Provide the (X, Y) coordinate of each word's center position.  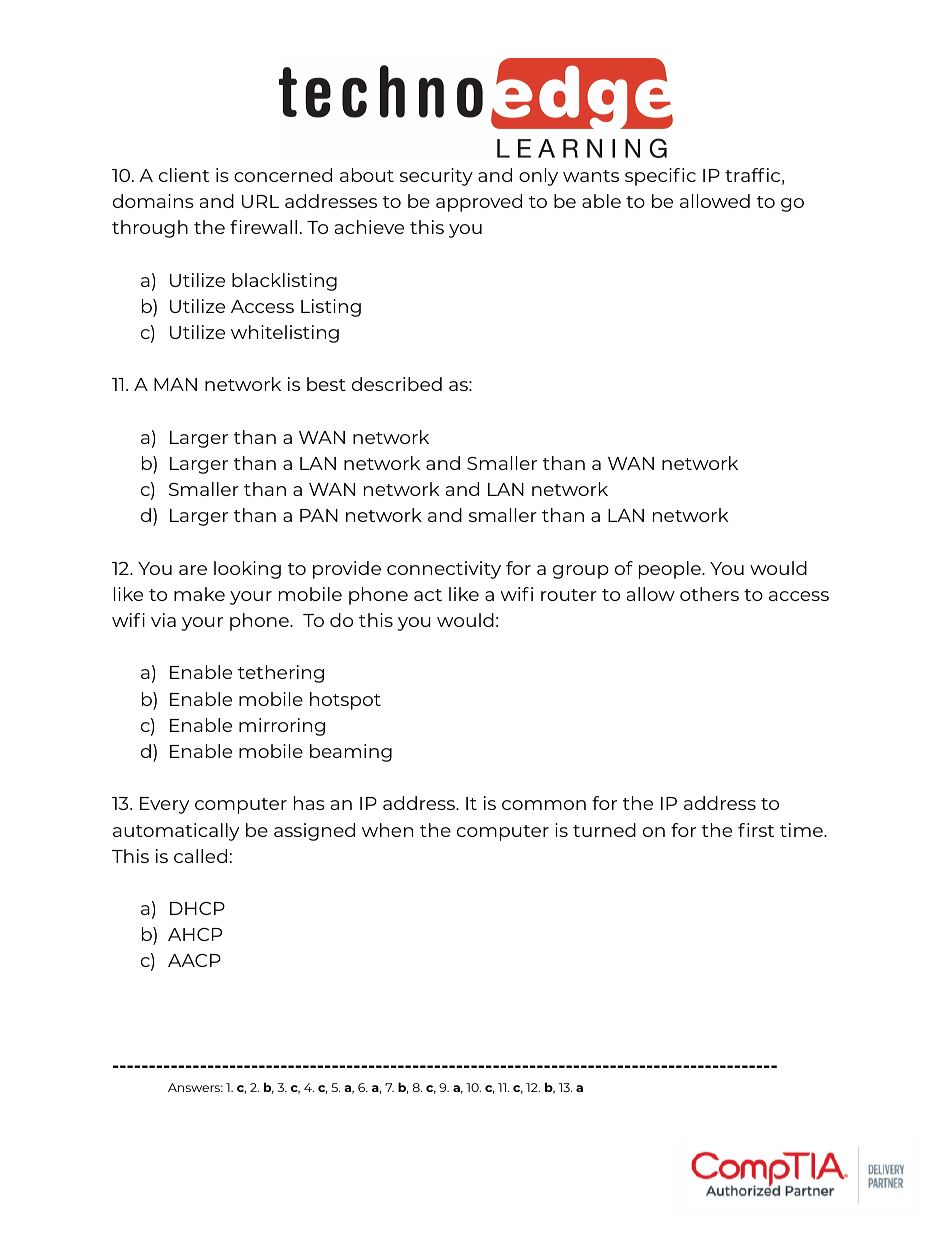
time (802, 830)
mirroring (282, 727)
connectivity (444, 570)
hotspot (345, 701)
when (387, 830)
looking (247, 570)
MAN (175, 384)
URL (260, 201)
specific (660, 177)
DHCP (197, 908)
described (397, 384)
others (709, 594)
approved (479, 203)
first (756, 830)
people (671, 570)
